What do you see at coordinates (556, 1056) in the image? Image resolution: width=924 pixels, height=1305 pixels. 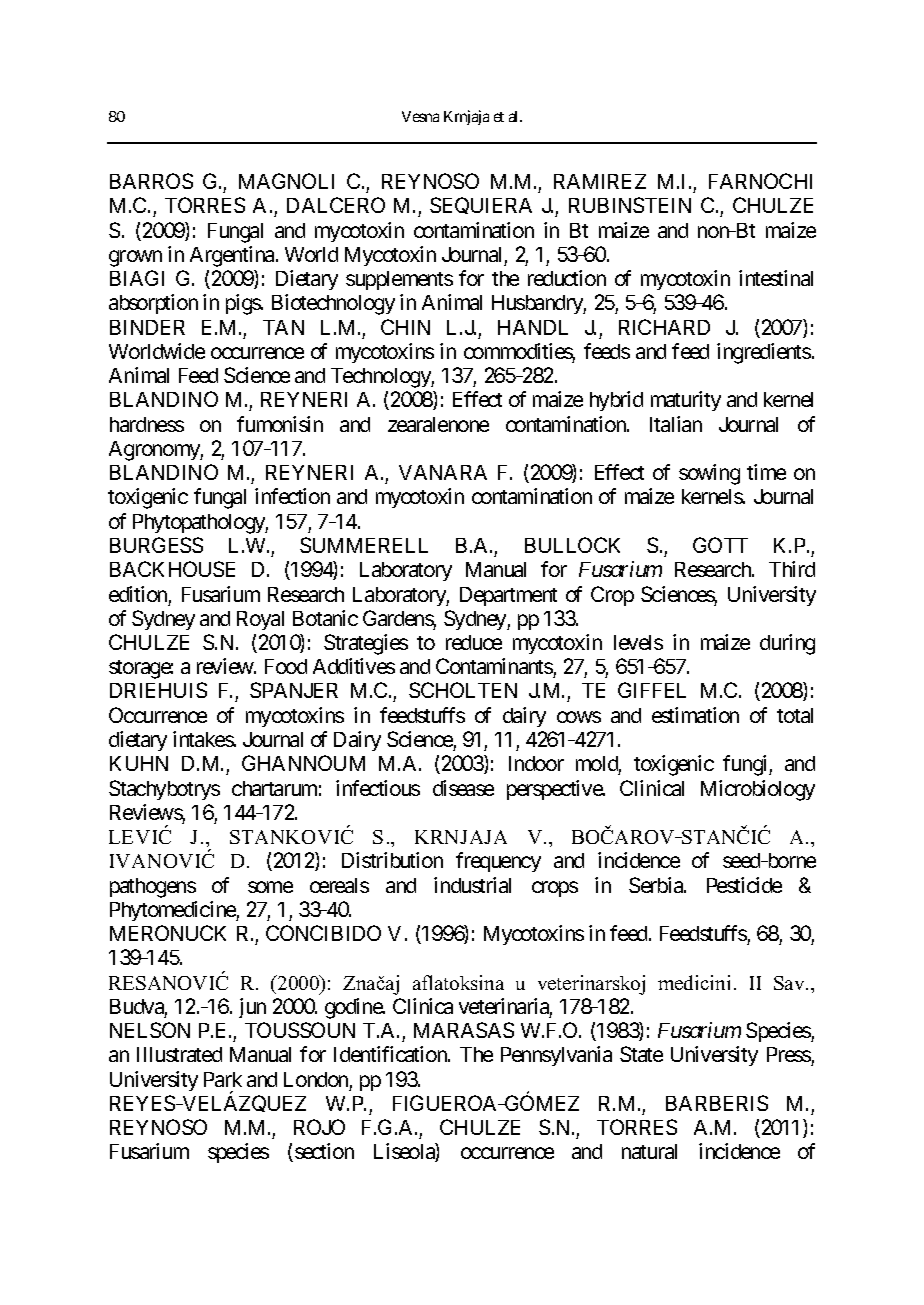 I see `Pennsylvania` at bounding box center [556, 1056].
